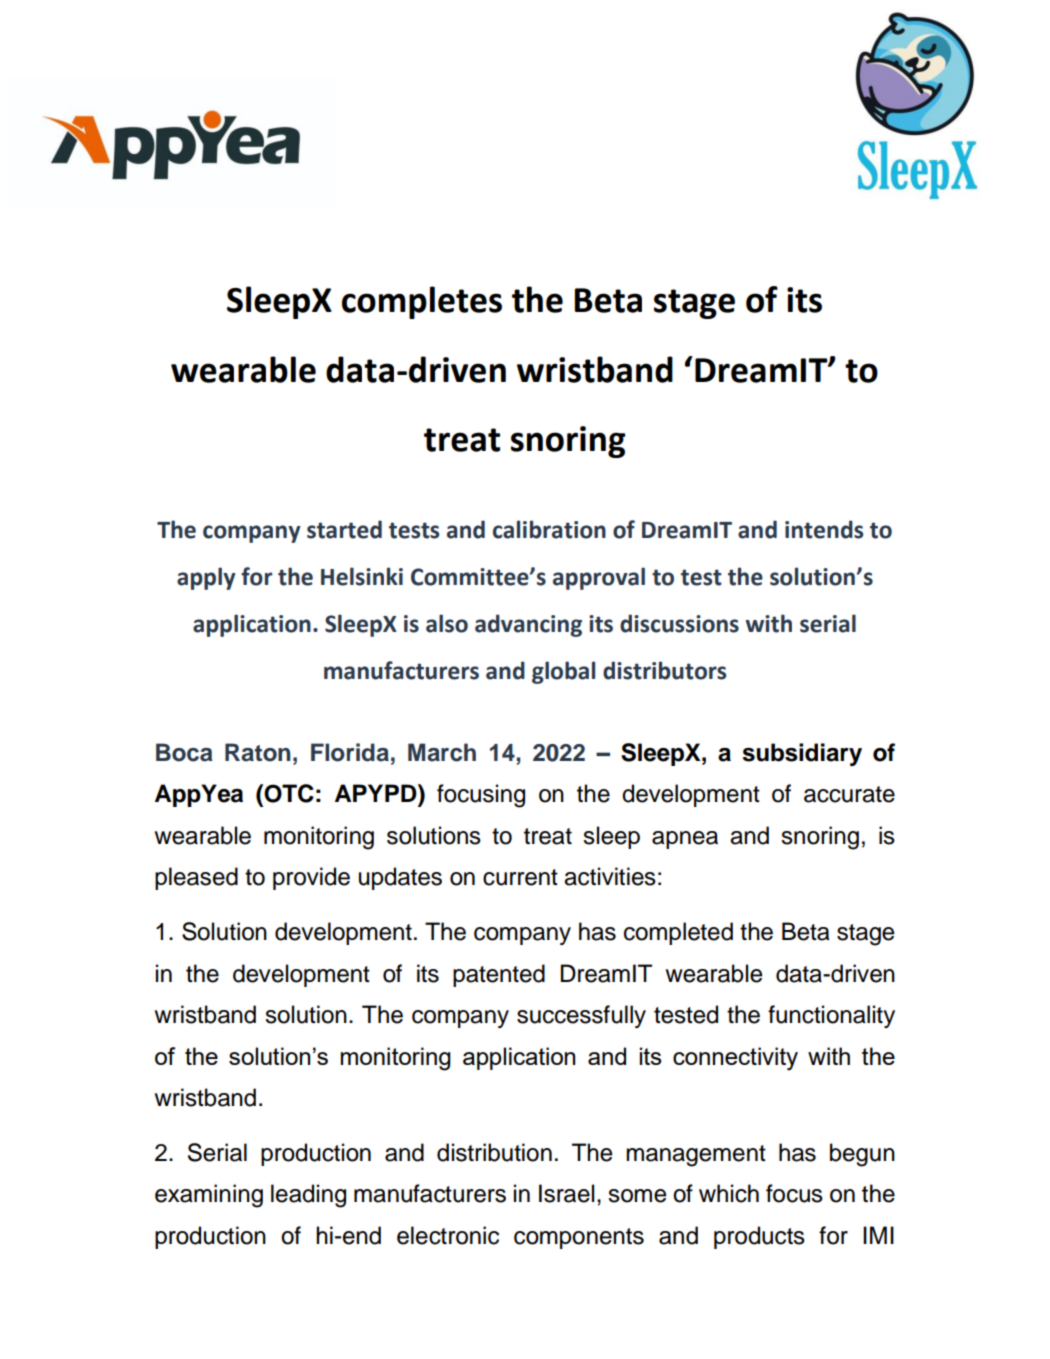  What do you see at coordinates (802, 754) in the screenshot?
I see `subsidiary` at bounding box center [802, 754].
